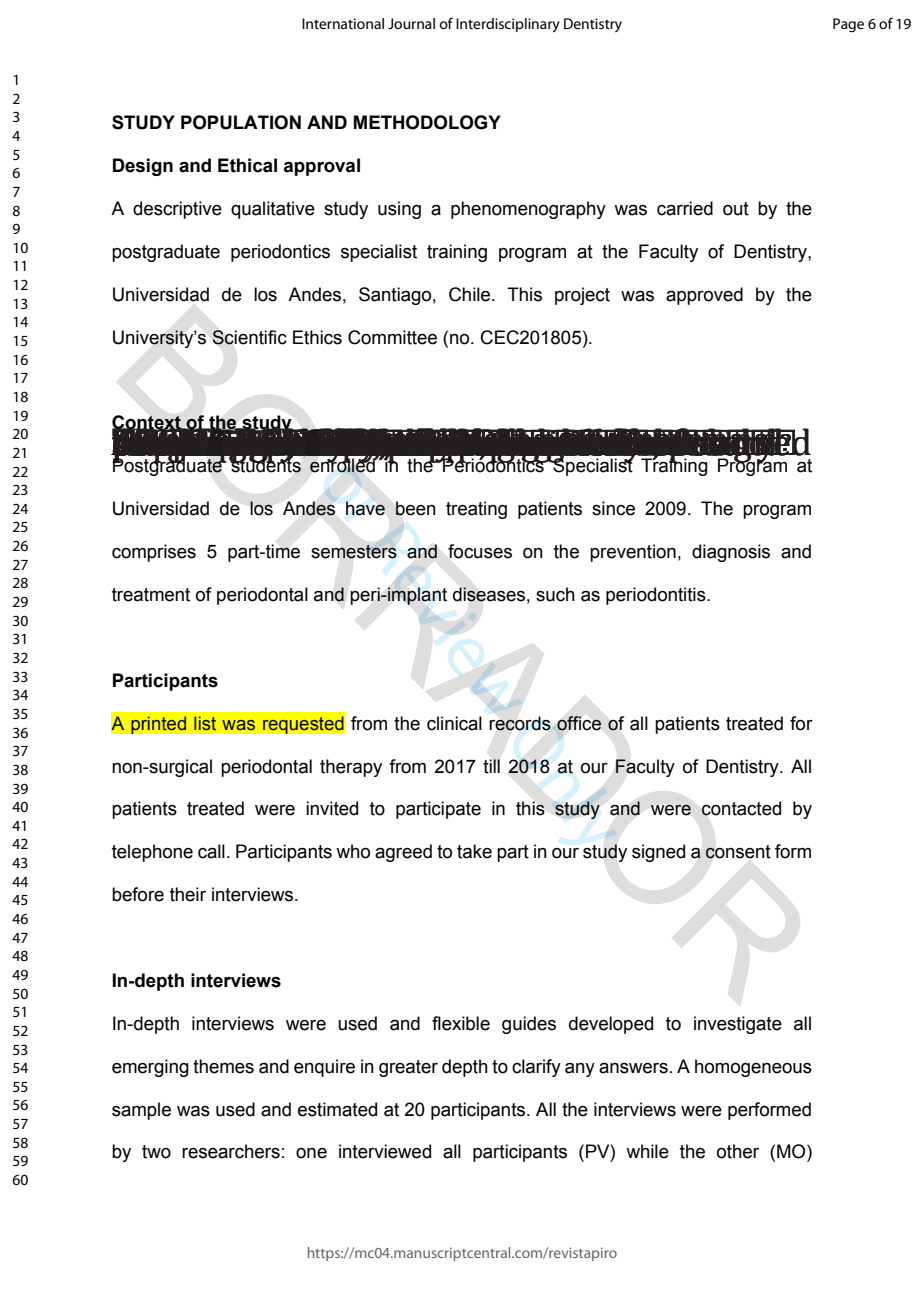 The width and height of the document is (924, 1308). I want to click on call, so click(211, 851).
